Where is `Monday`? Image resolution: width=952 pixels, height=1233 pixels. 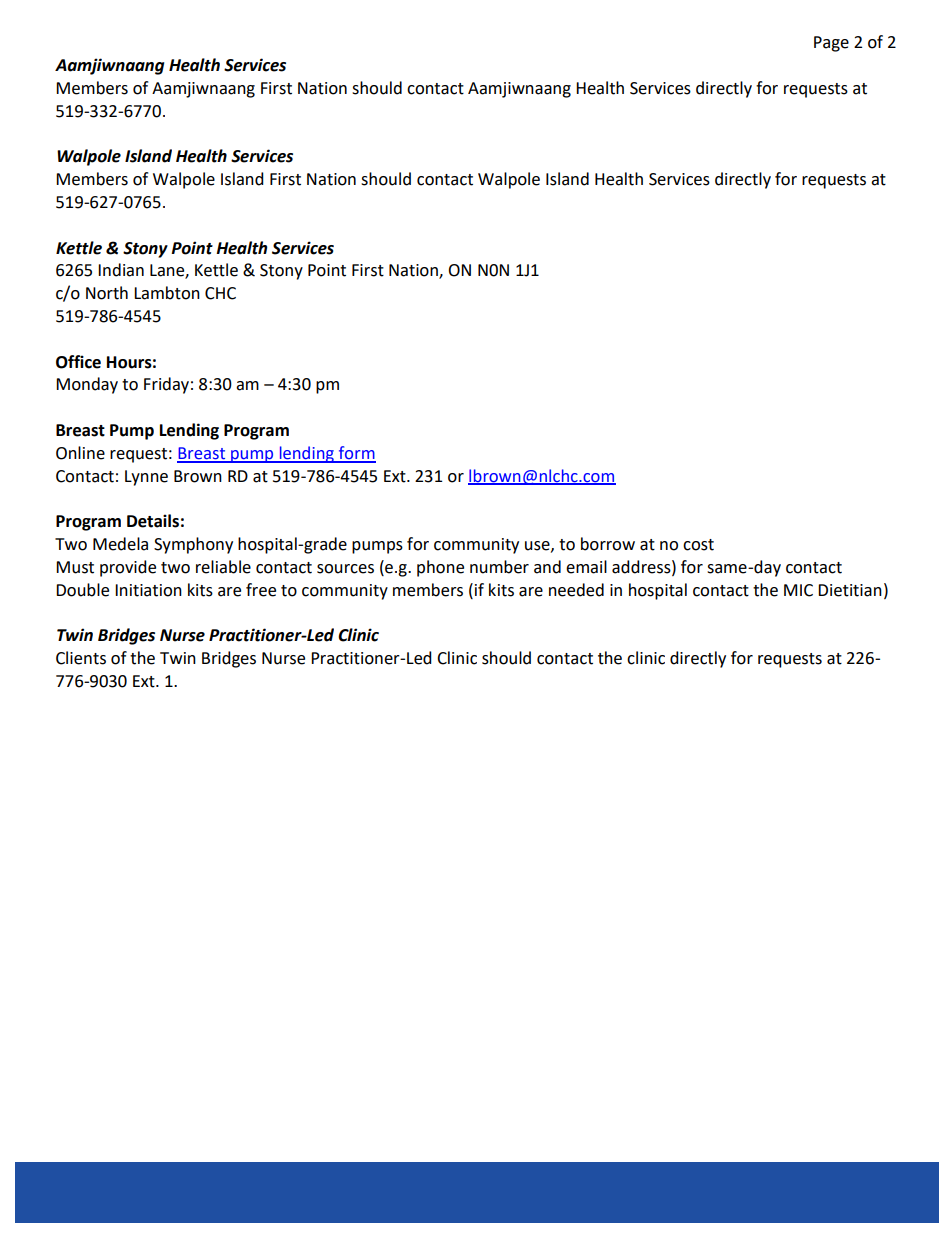
Monday is located at coordinates (87, 385).
